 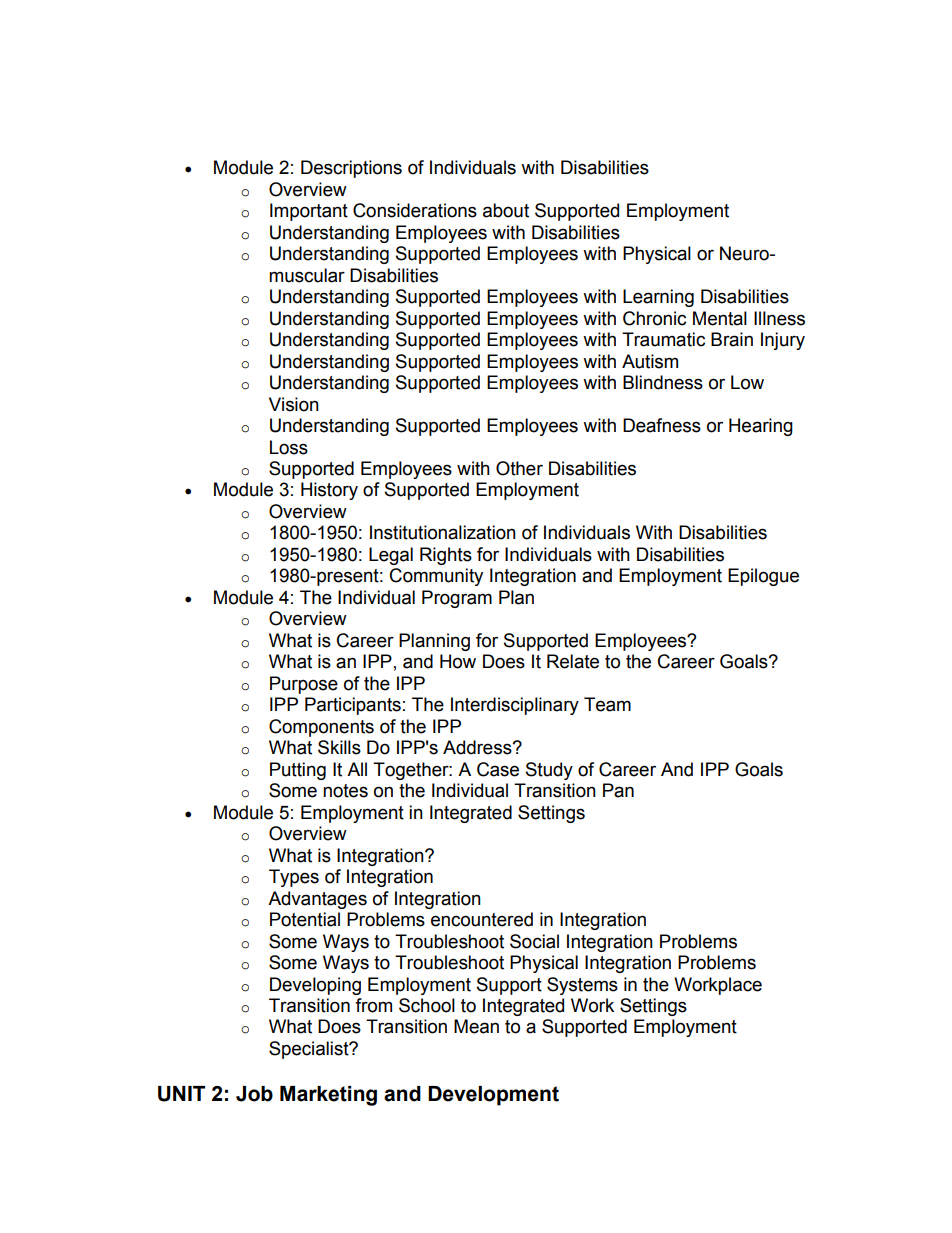 What do you see at coordinates (761, 427) in the screenshot?
I see `Hearing` at bounding box center [761, 427].
